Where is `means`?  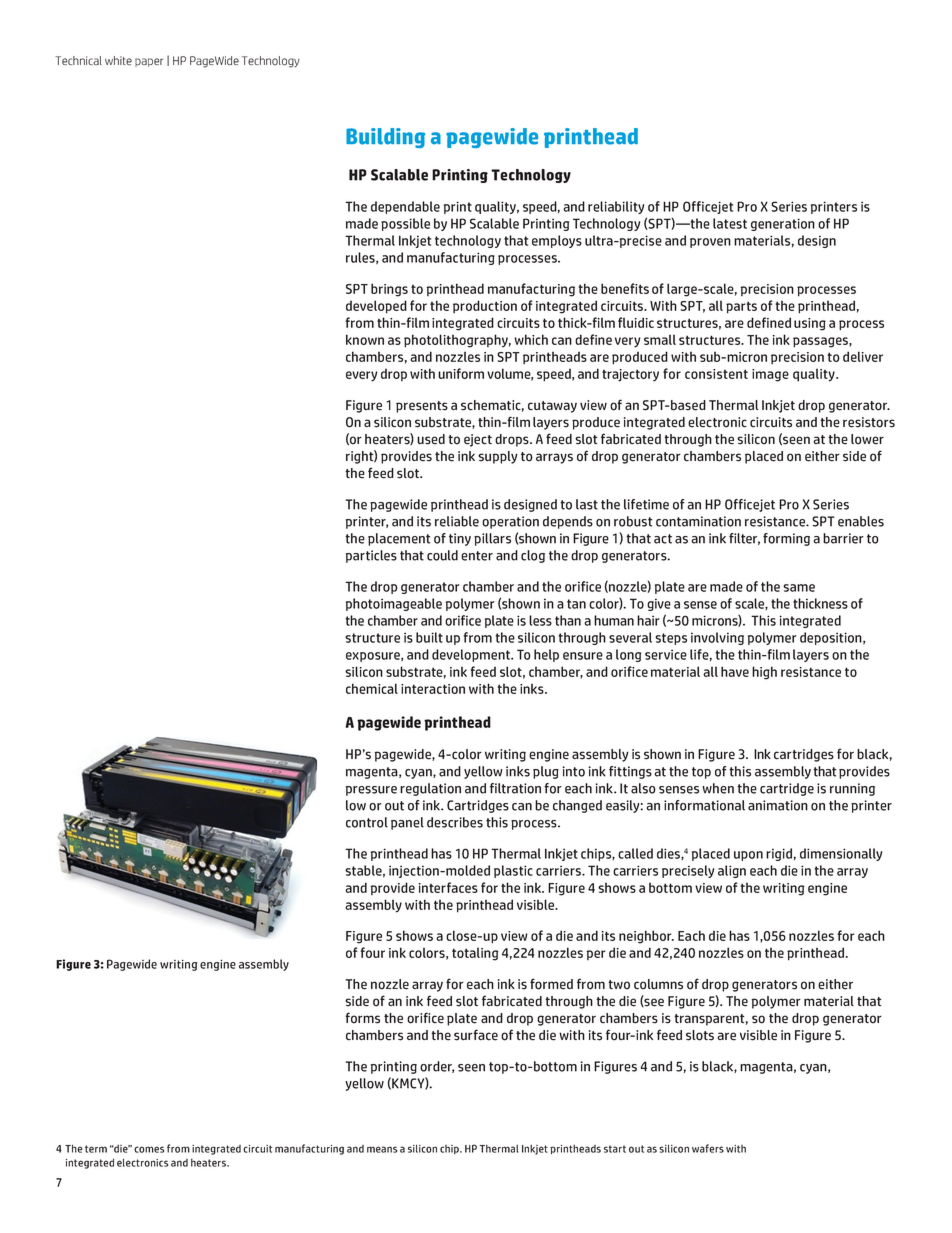 means is located at coordinates (382, 1149).
